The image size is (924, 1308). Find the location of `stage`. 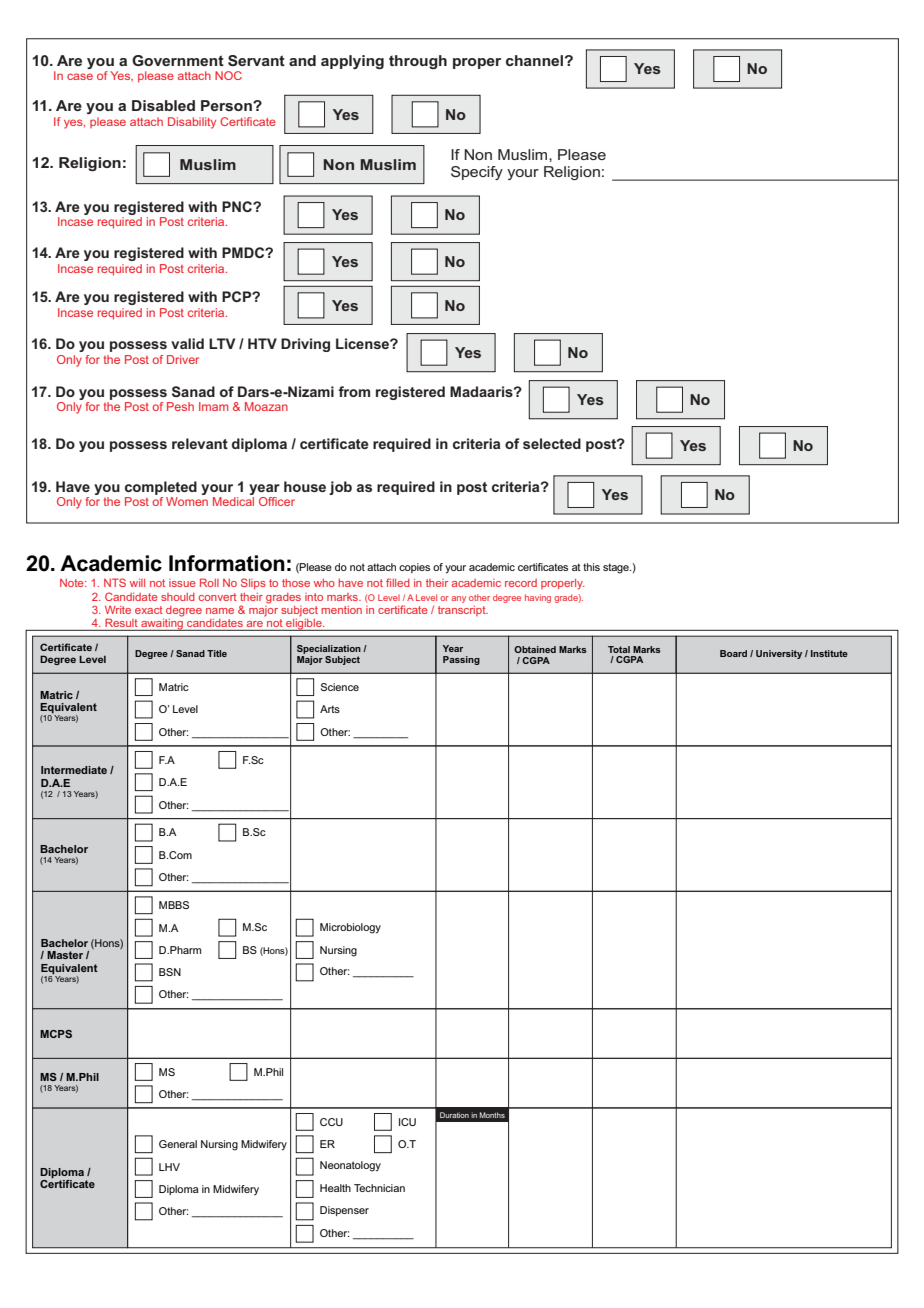

stage is located at coordinates (617, 568).
